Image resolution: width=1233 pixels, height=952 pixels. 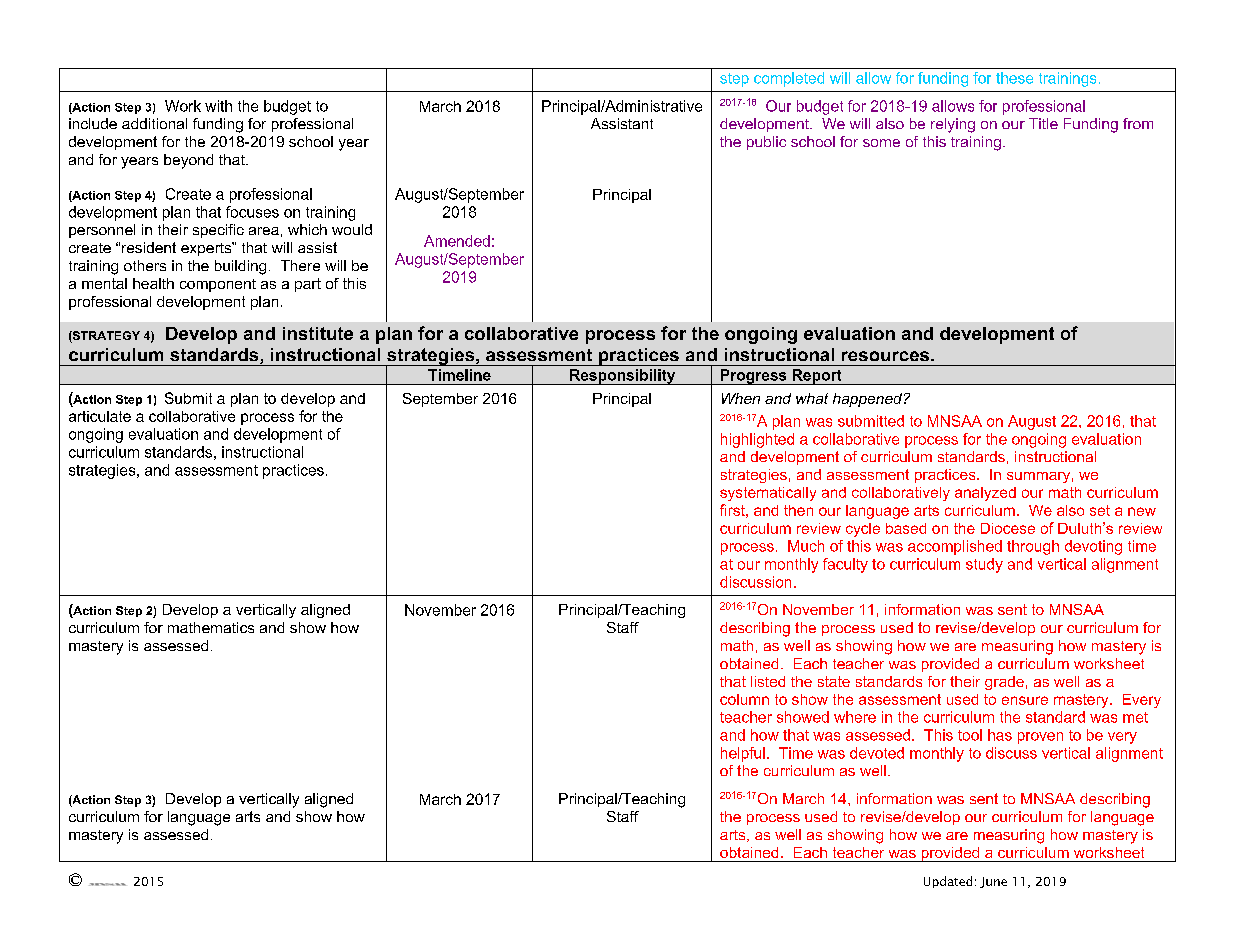 What do you see at coordinates (789, 79) in the page?
I see `completed` at bounding box center [789, 79].
